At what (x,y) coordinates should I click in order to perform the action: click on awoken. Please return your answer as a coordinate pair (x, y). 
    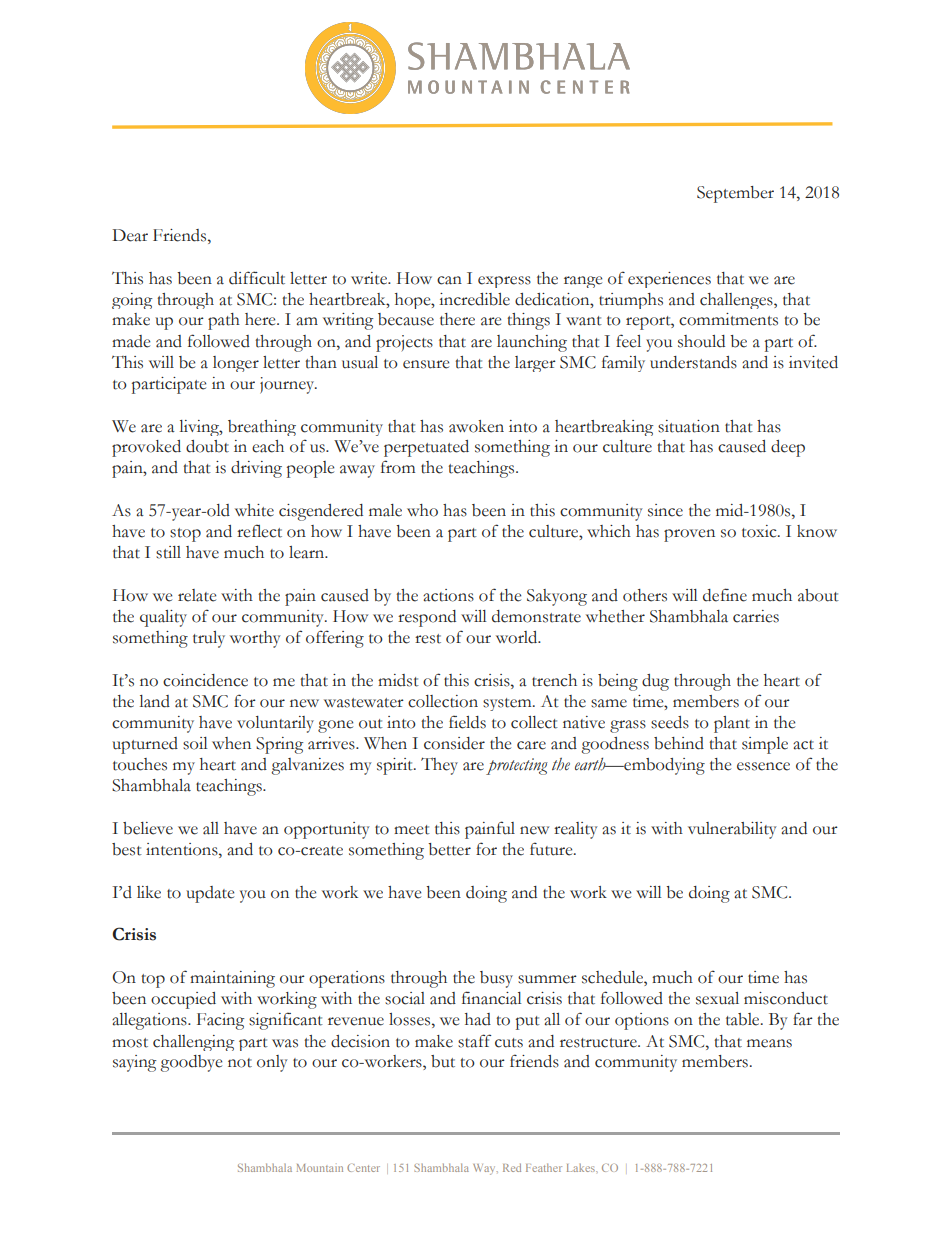
    Looking at the image, I should click on (476, 426).
